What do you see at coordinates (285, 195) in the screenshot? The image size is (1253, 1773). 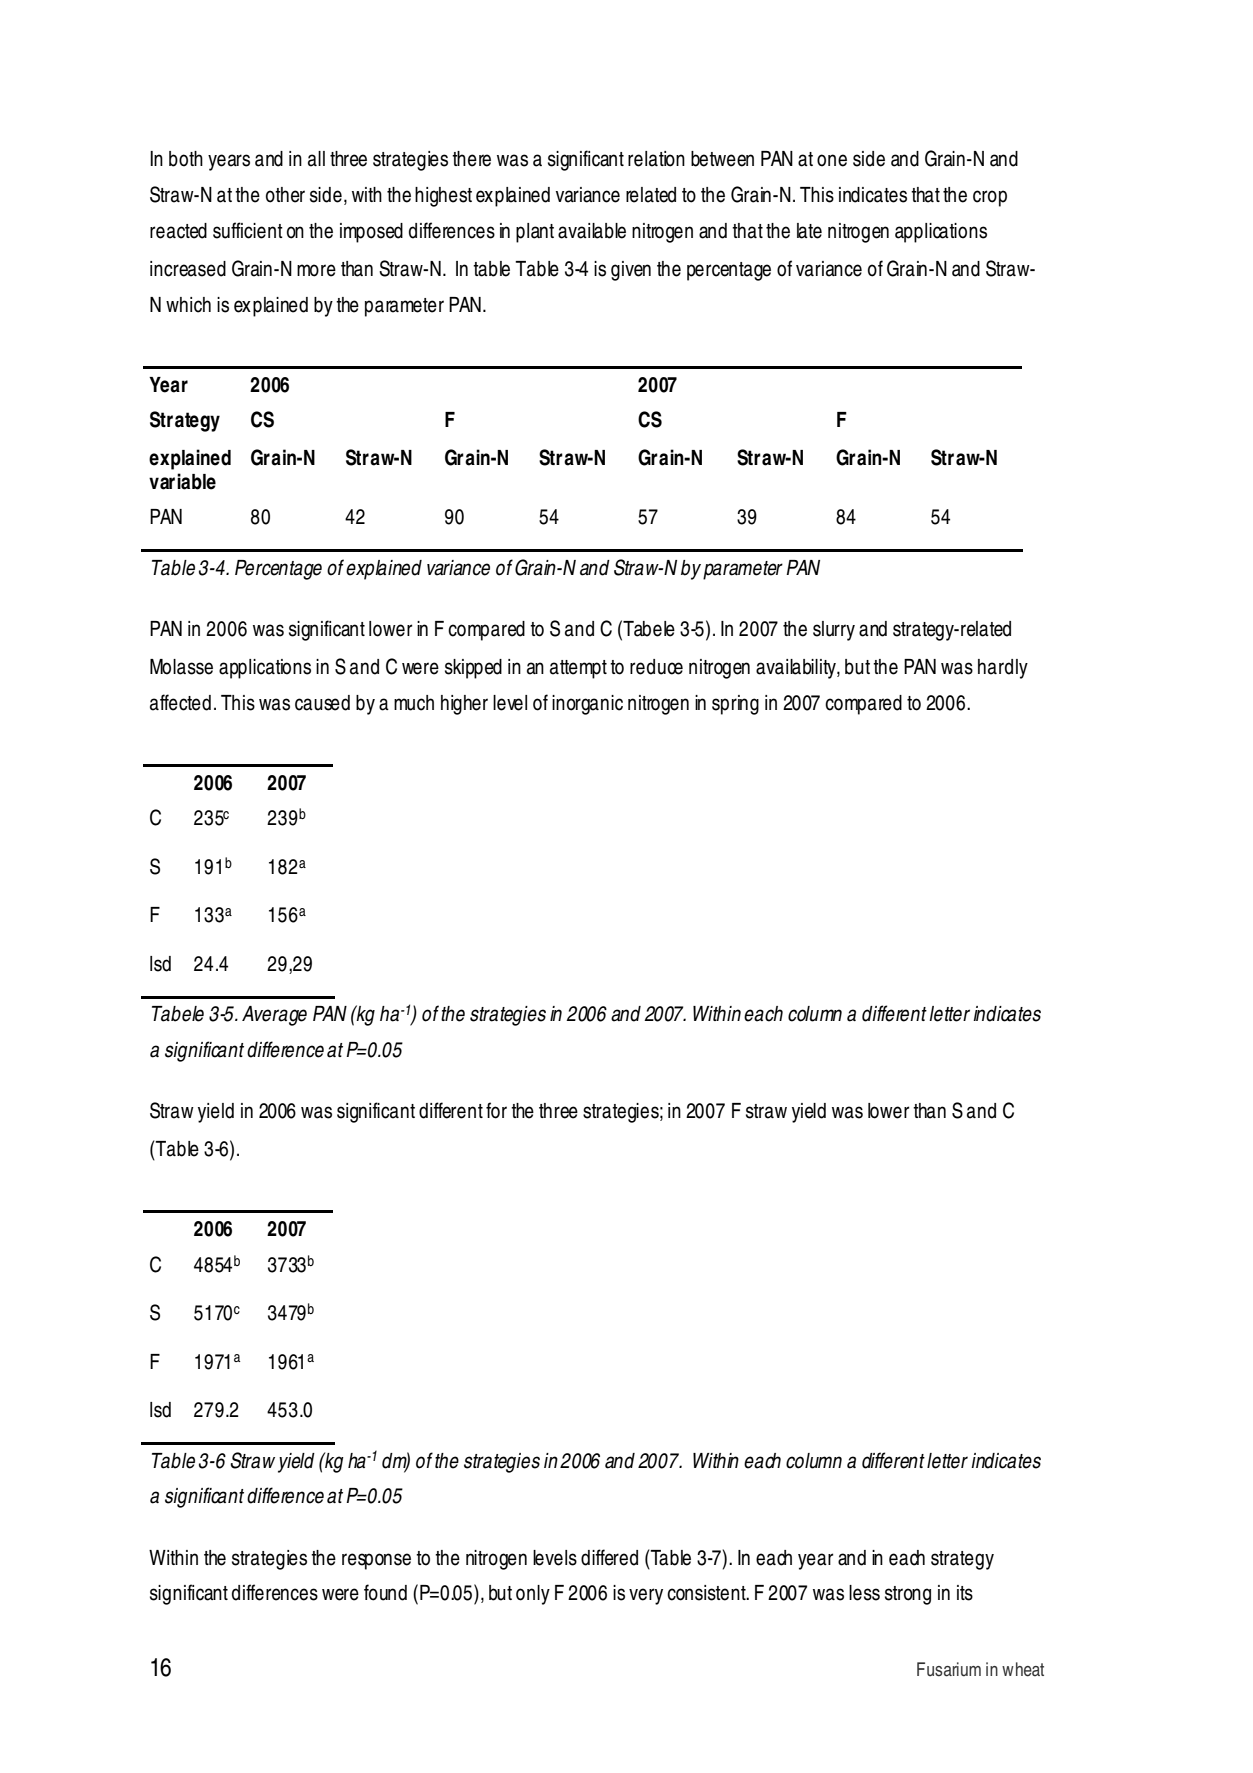 I see `other` at bounding box center [285, 195].
